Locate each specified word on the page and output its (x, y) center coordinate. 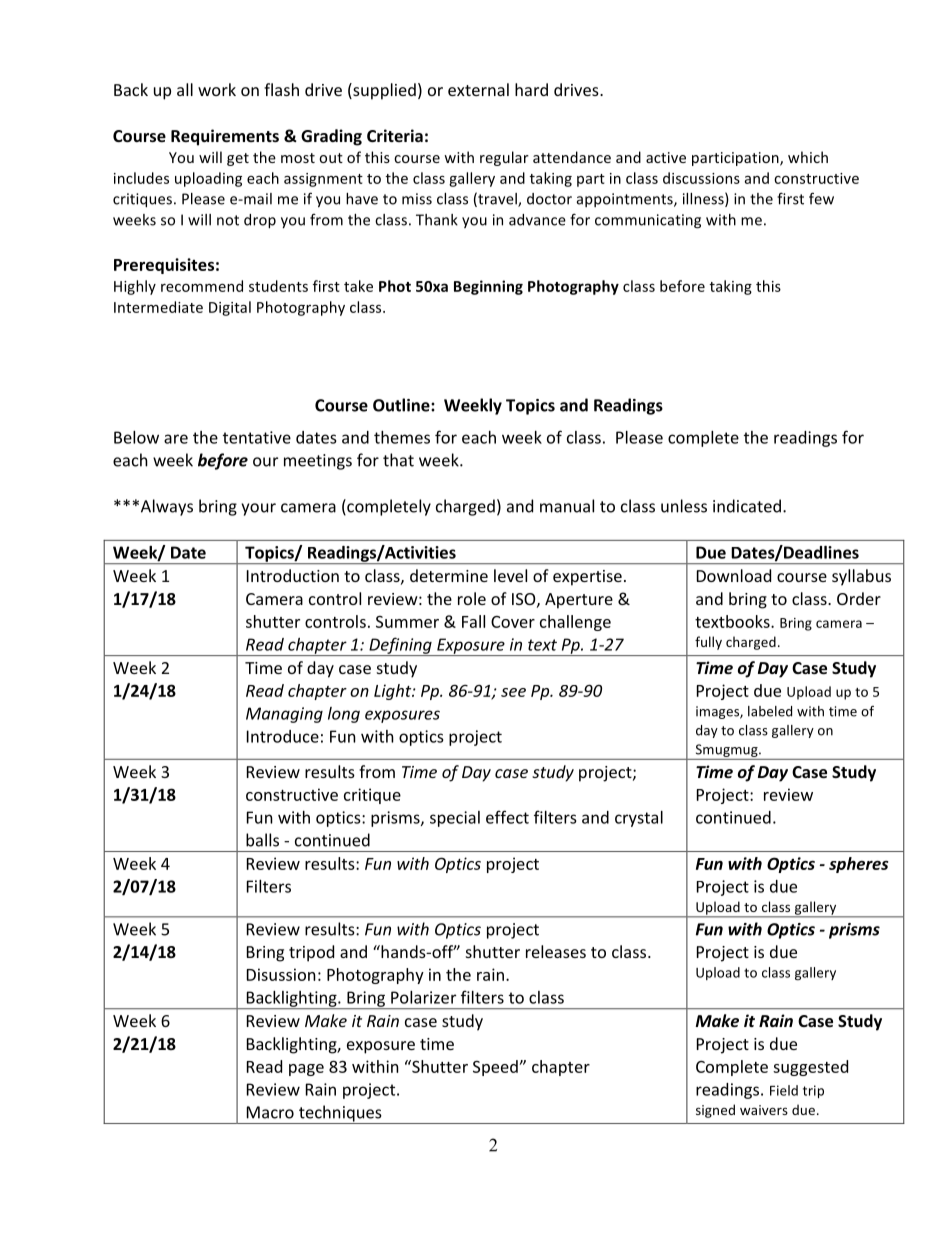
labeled (770, 711)
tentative (257, 437)
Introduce (283, 736)
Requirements (225, 137)
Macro (270, 1112)
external (478, 89)
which (808, 157)
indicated (747, 506)
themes (402, 437)
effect (507, 817)
